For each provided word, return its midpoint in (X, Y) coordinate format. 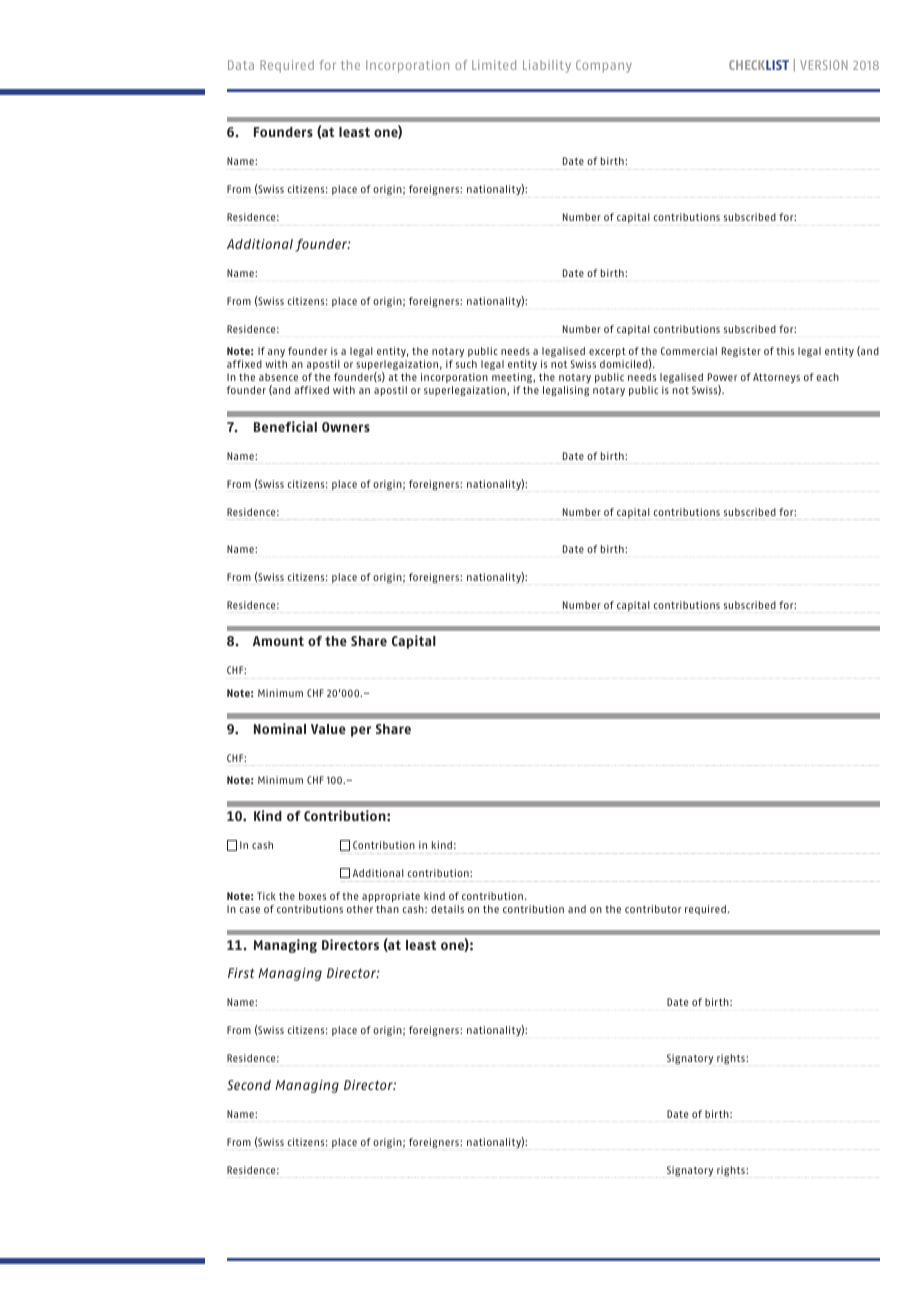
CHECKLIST (759, 65)
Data (241, 65)
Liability (547, 66)
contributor (653, 909)
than (387, 909)
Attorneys (776, 378)
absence (278, 377)
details (447, 909)
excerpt (607, 352)
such (466, 364)
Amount (278, 641)
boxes (312, 896)
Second (249, 1085)
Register (741, 352)
